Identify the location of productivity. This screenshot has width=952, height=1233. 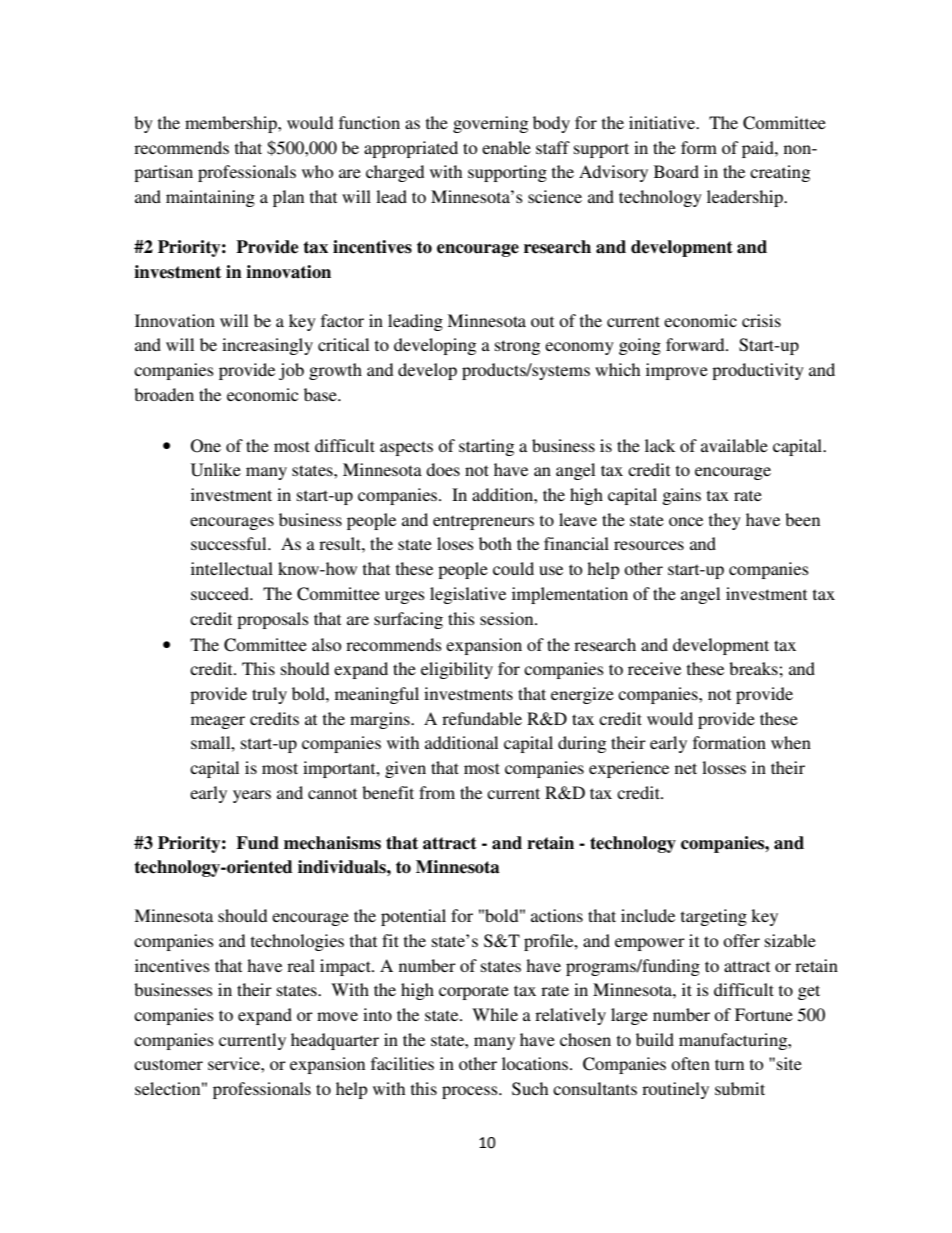
(758, 371).
